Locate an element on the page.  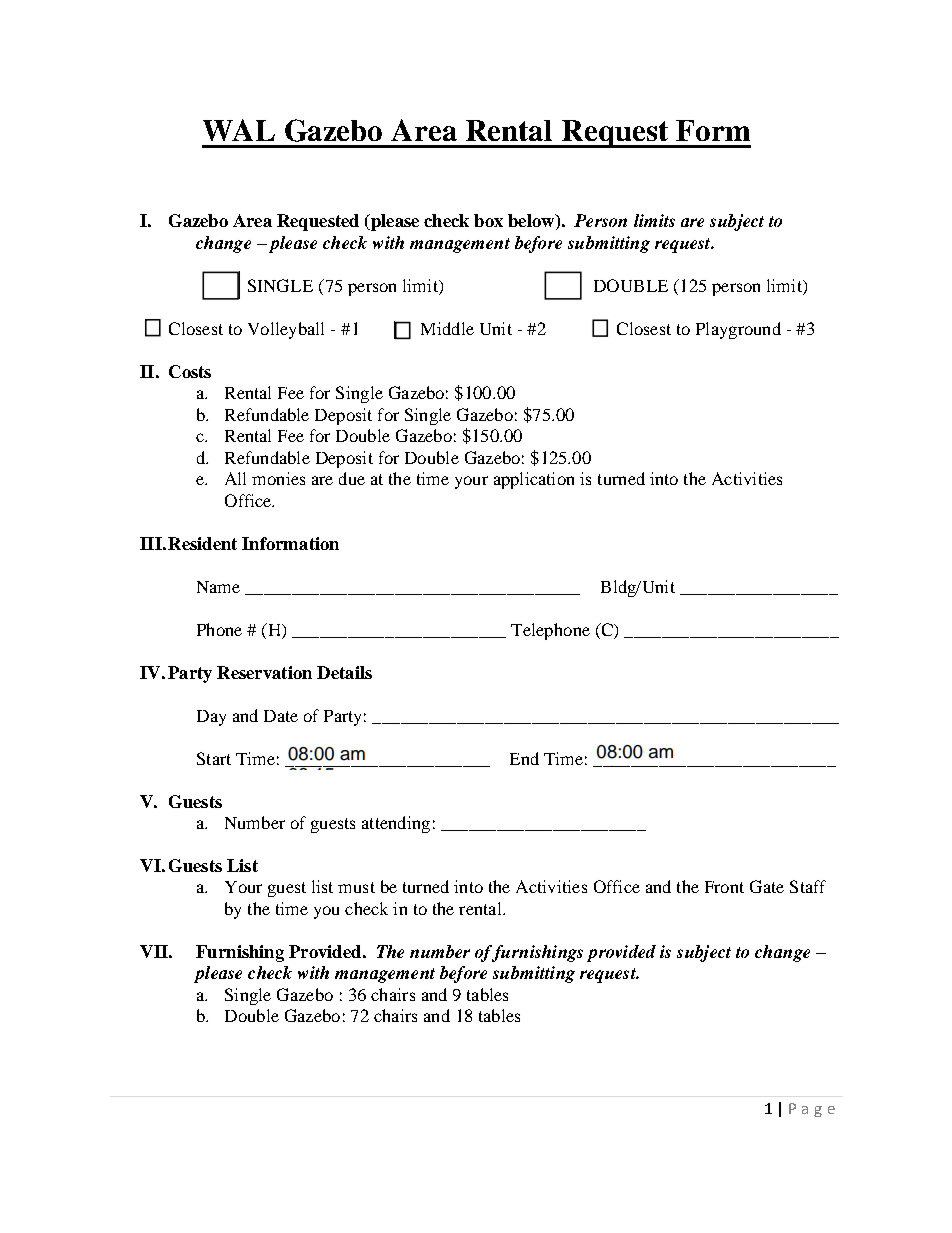
Costs is located at coordinates (190, 371).
